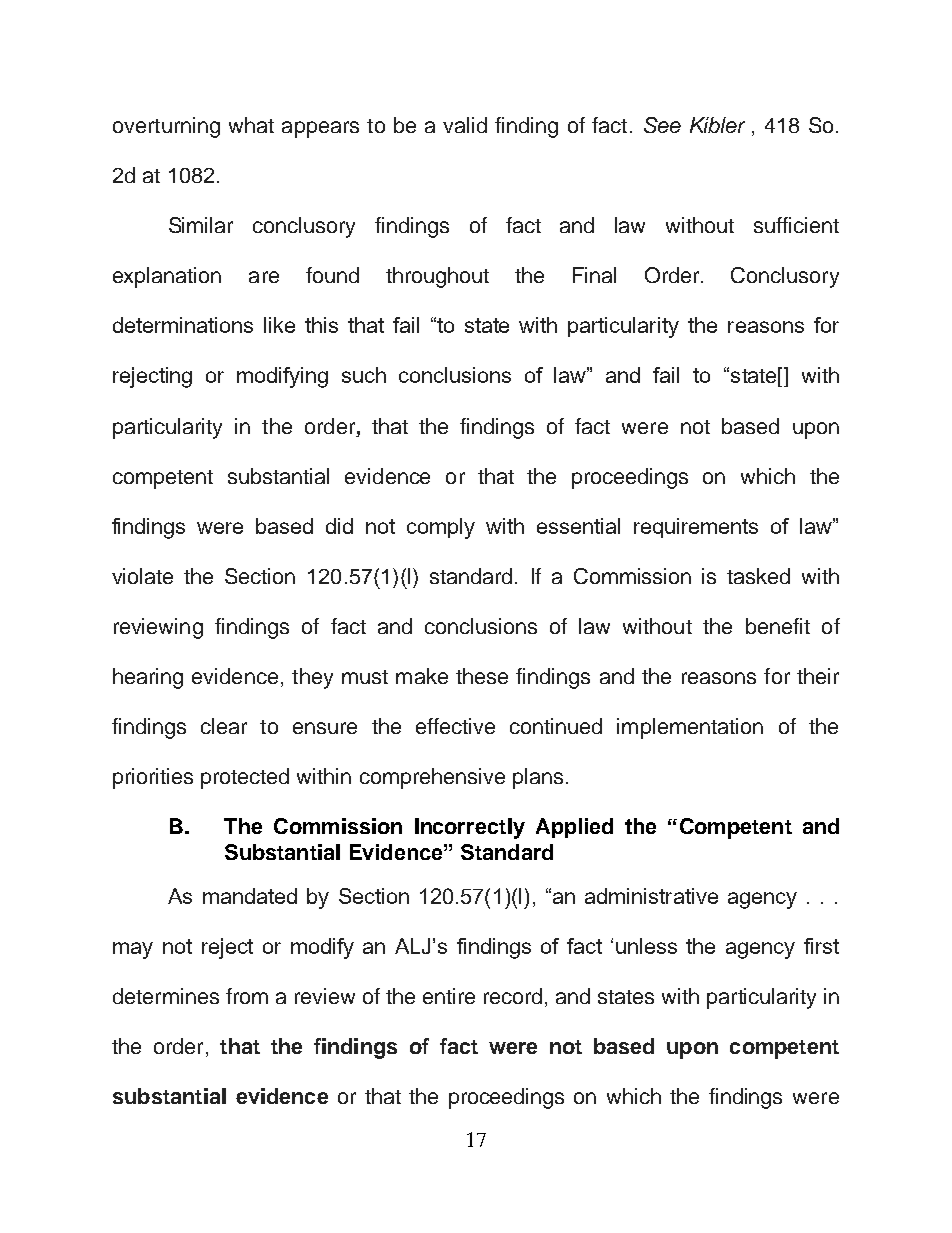 This screenshot has width=952, height=1233. What do you see at coordinates (247, 996) in the screenshot?
I see `from` at bounding box center [247, 996].
